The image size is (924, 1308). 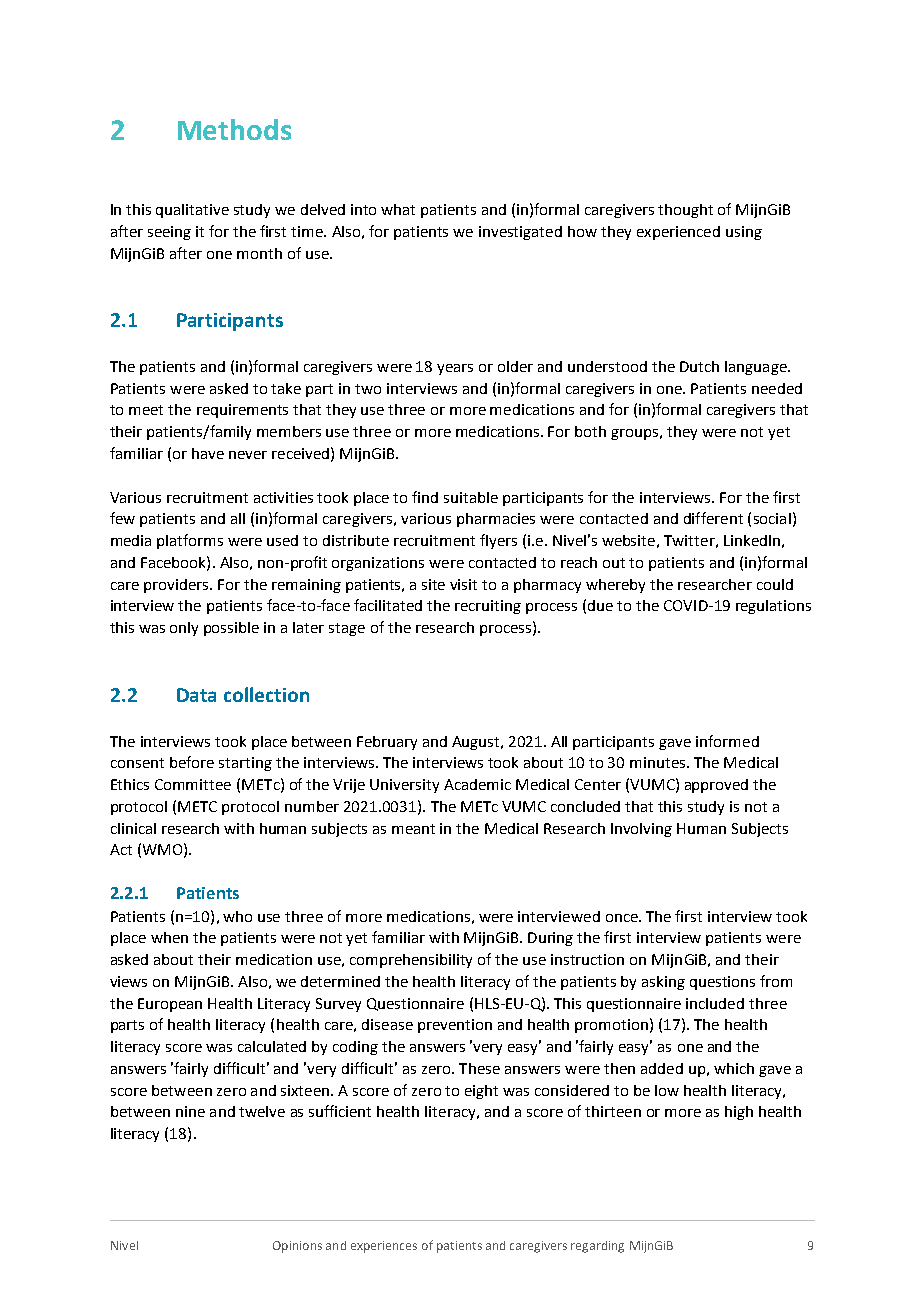 What do you see at coordinates (297, 1247) in the screenshot?
I see `Opinions` at bounding box center [297, 1247].
